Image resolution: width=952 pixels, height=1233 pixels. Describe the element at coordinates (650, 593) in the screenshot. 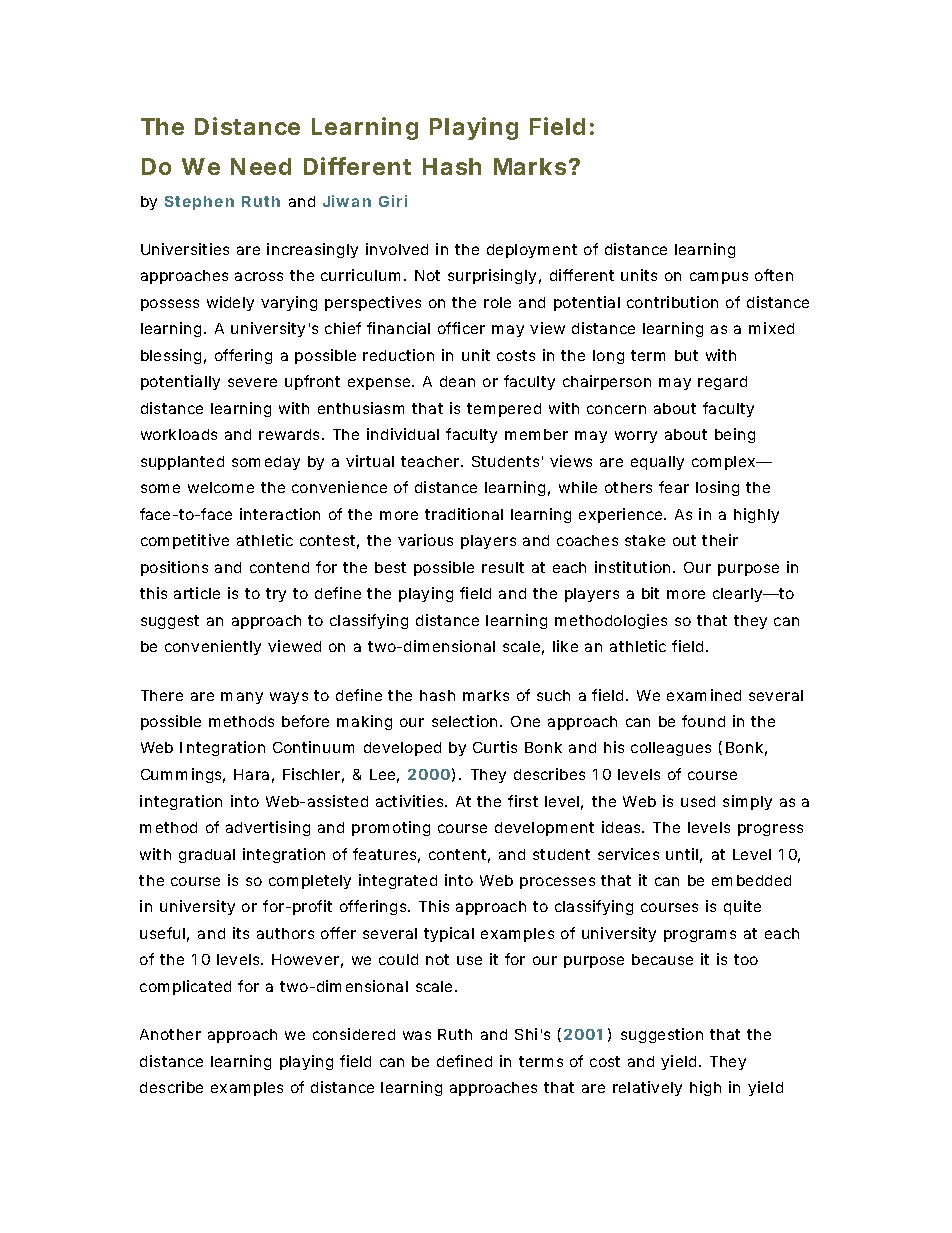

I see `bit` at that location.
